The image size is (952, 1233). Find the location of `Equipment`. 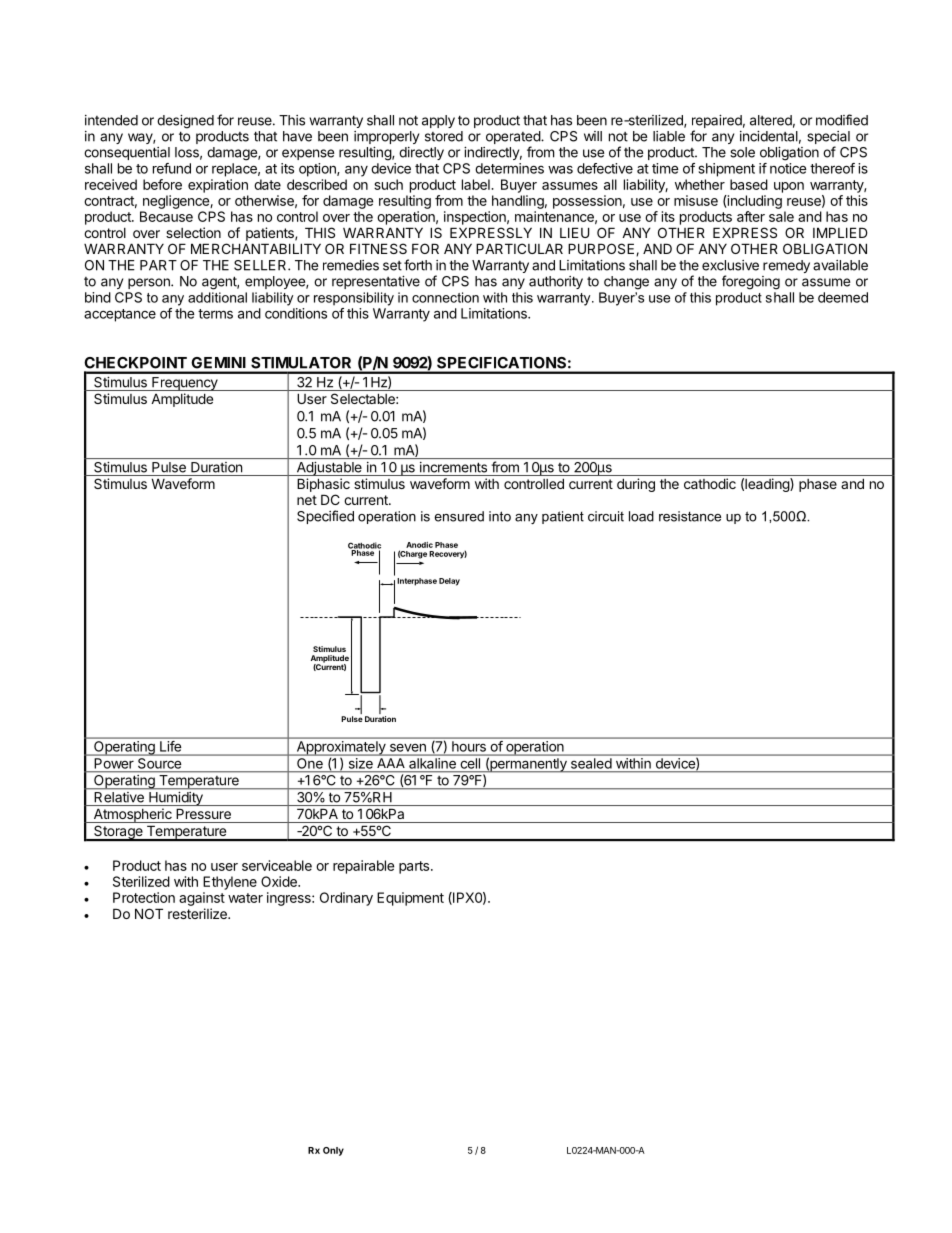

Equipment is located at coordinates (410, 899).
